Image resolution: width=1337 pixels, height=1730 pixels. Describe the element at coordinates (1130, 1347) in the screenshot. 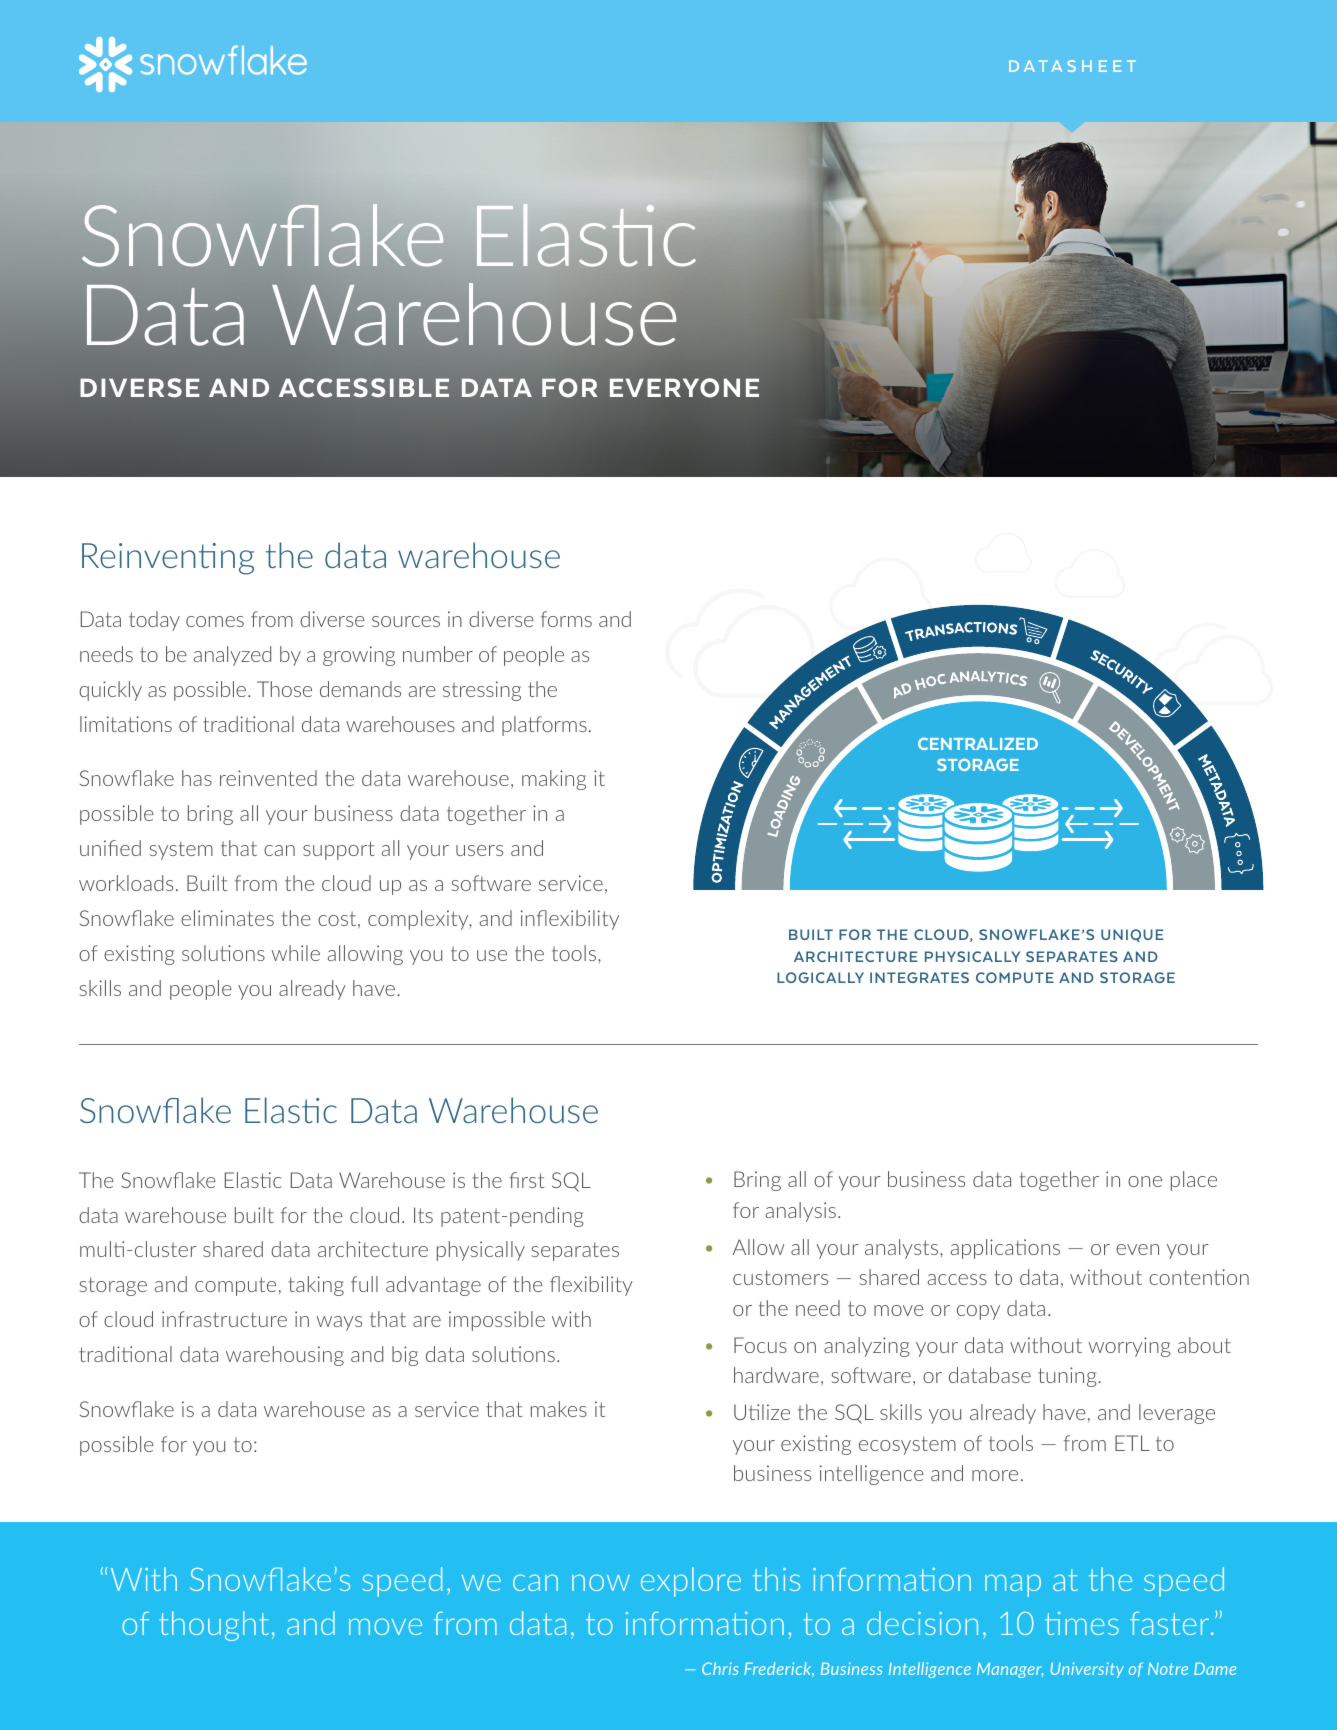

I see `worrying` at that location.
